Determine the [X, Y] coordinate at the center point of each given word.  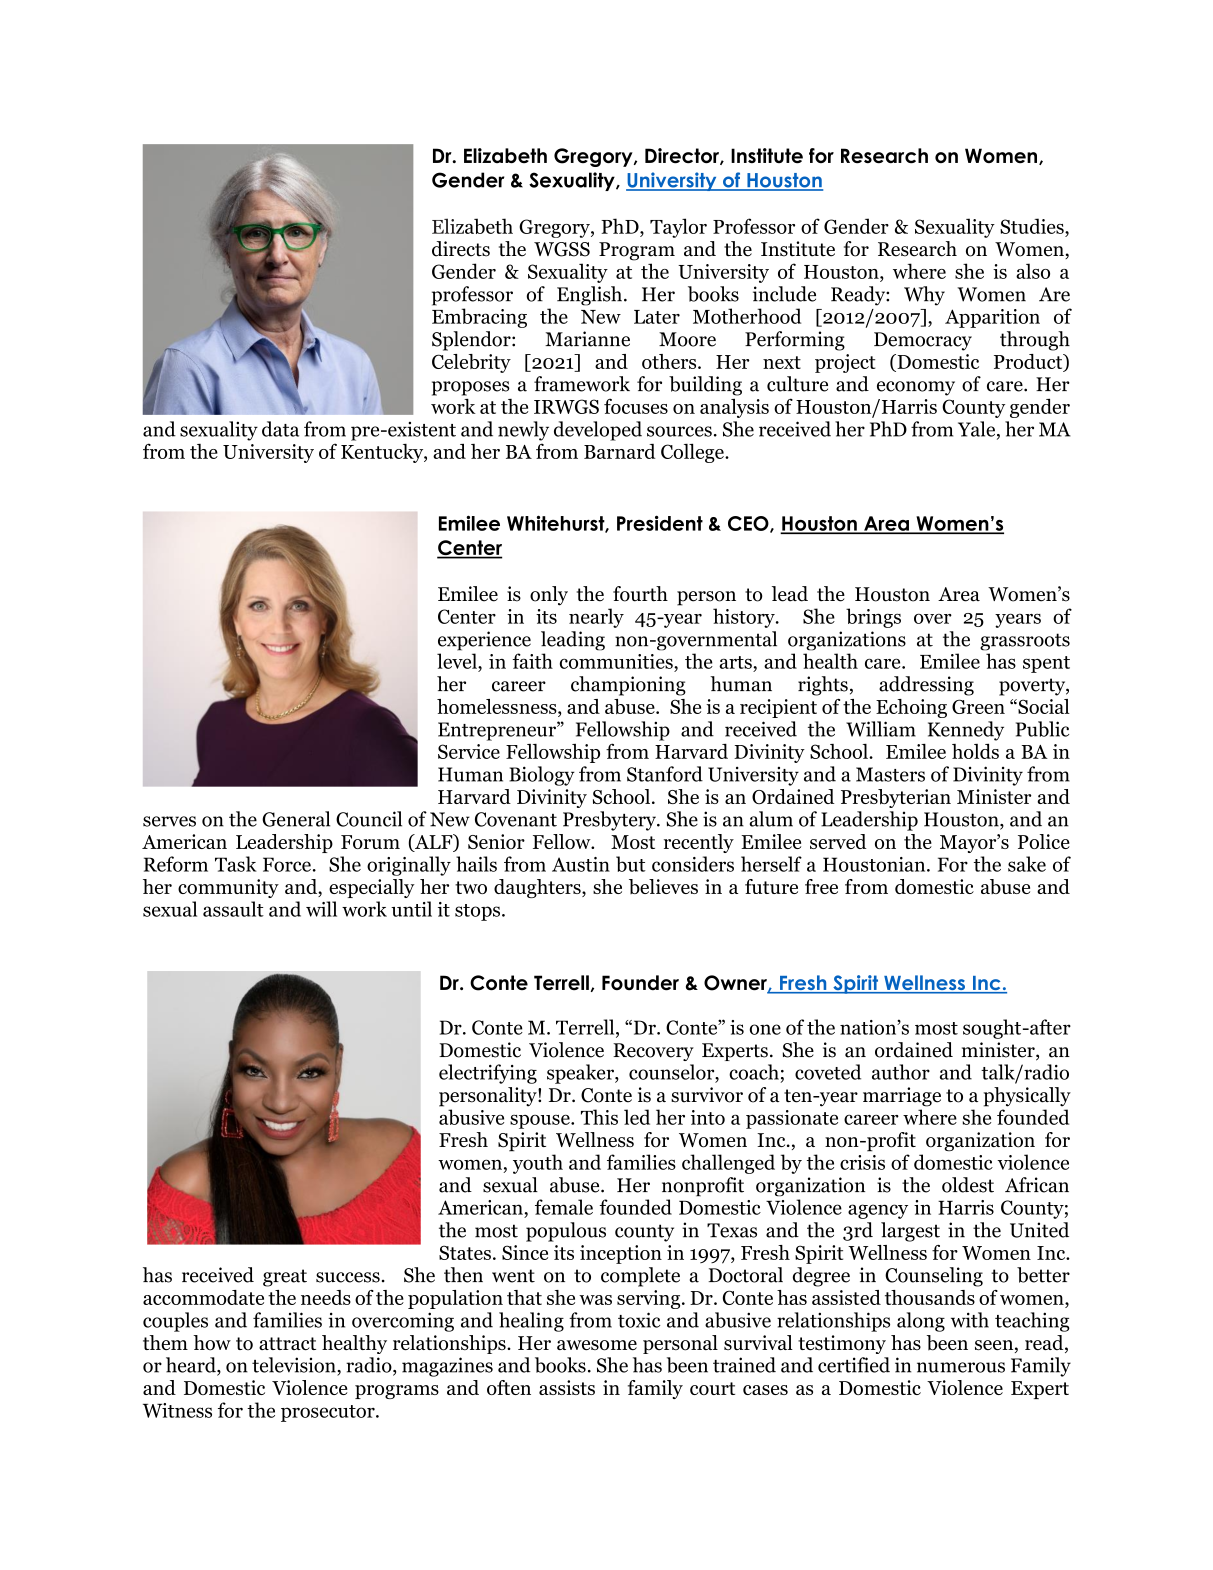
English [589, 296]
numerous [961, 1367]
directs [461, 249]
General [296, 819]
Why [924, 296]
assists [567, 1387]
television [294, 1365]
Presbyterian [896, 798]
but [631, 864]
